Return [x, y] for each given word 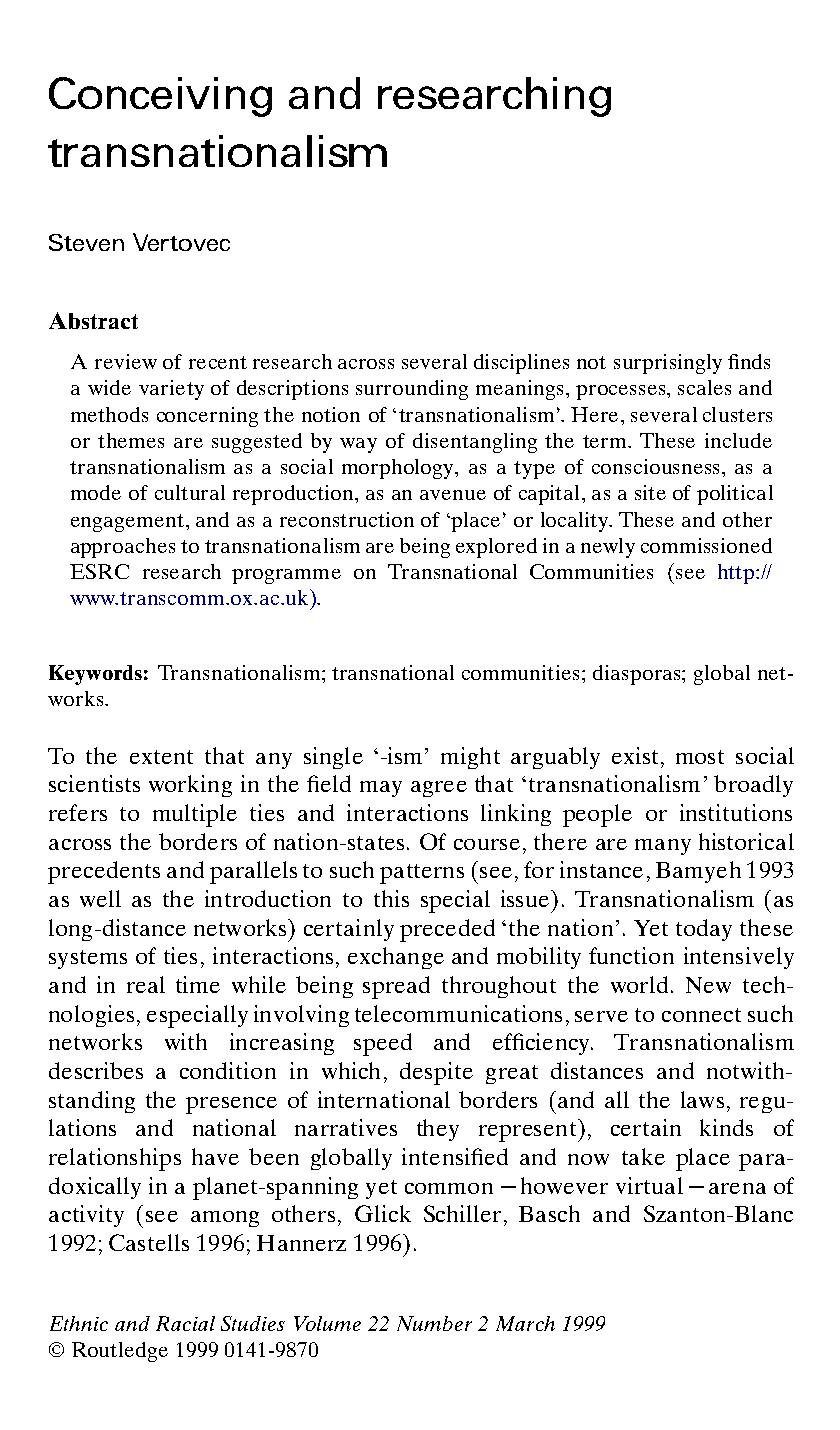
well [100, 898]
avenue [453, 495]
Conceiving [160, 97]
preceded [447, 930]
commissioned [706, 545]
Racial [185, 1323]
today [704, 930]
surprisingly [668, 364]
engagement [127, 523]
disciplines [521, 364]
